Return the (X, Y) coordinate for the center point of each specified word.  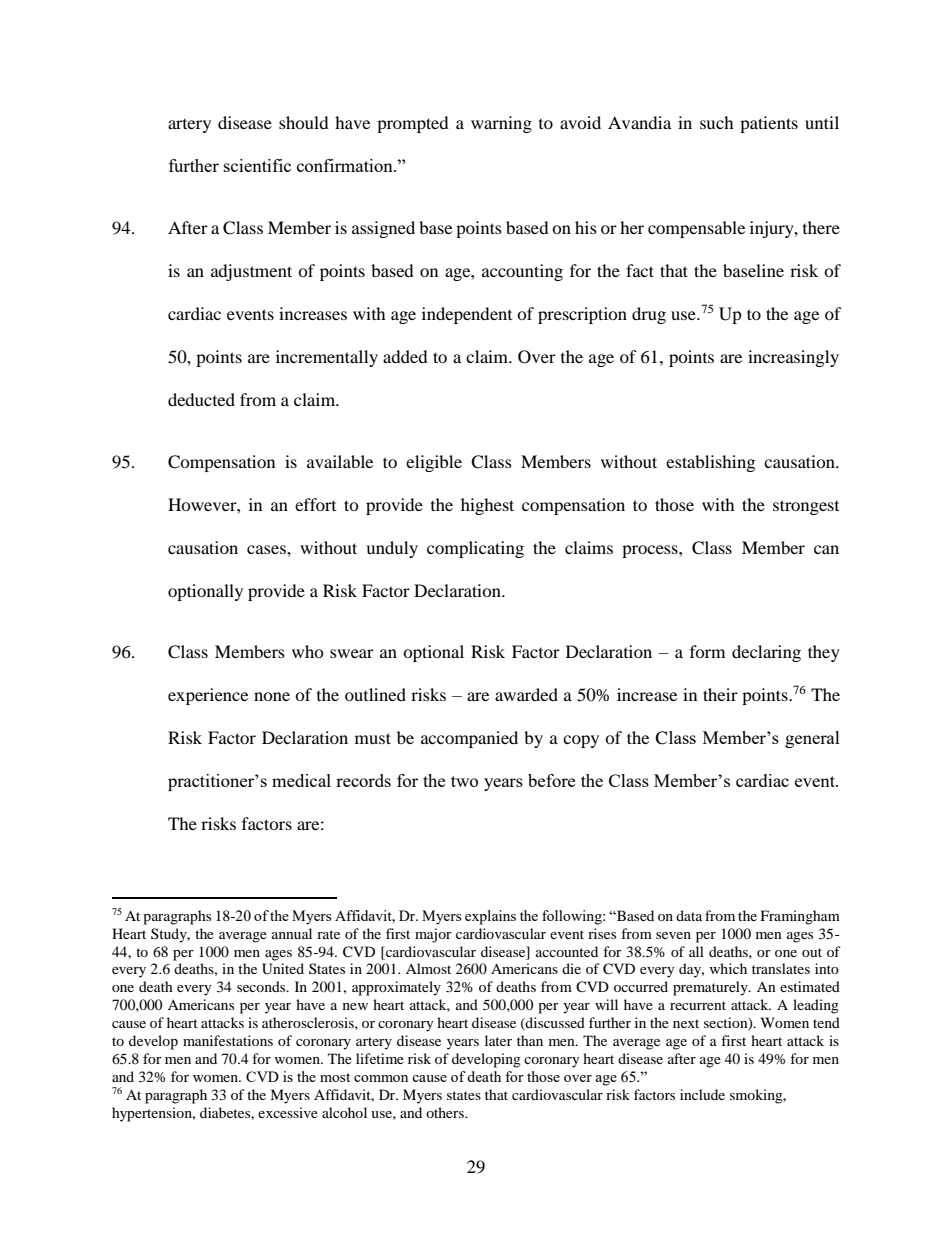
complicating (475, 549)
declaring (766, 653)
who (308, 651)
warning (501, 124)
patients (769, 124)
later (498, 1040)
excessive (288, 1112)
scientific (257, 165)
